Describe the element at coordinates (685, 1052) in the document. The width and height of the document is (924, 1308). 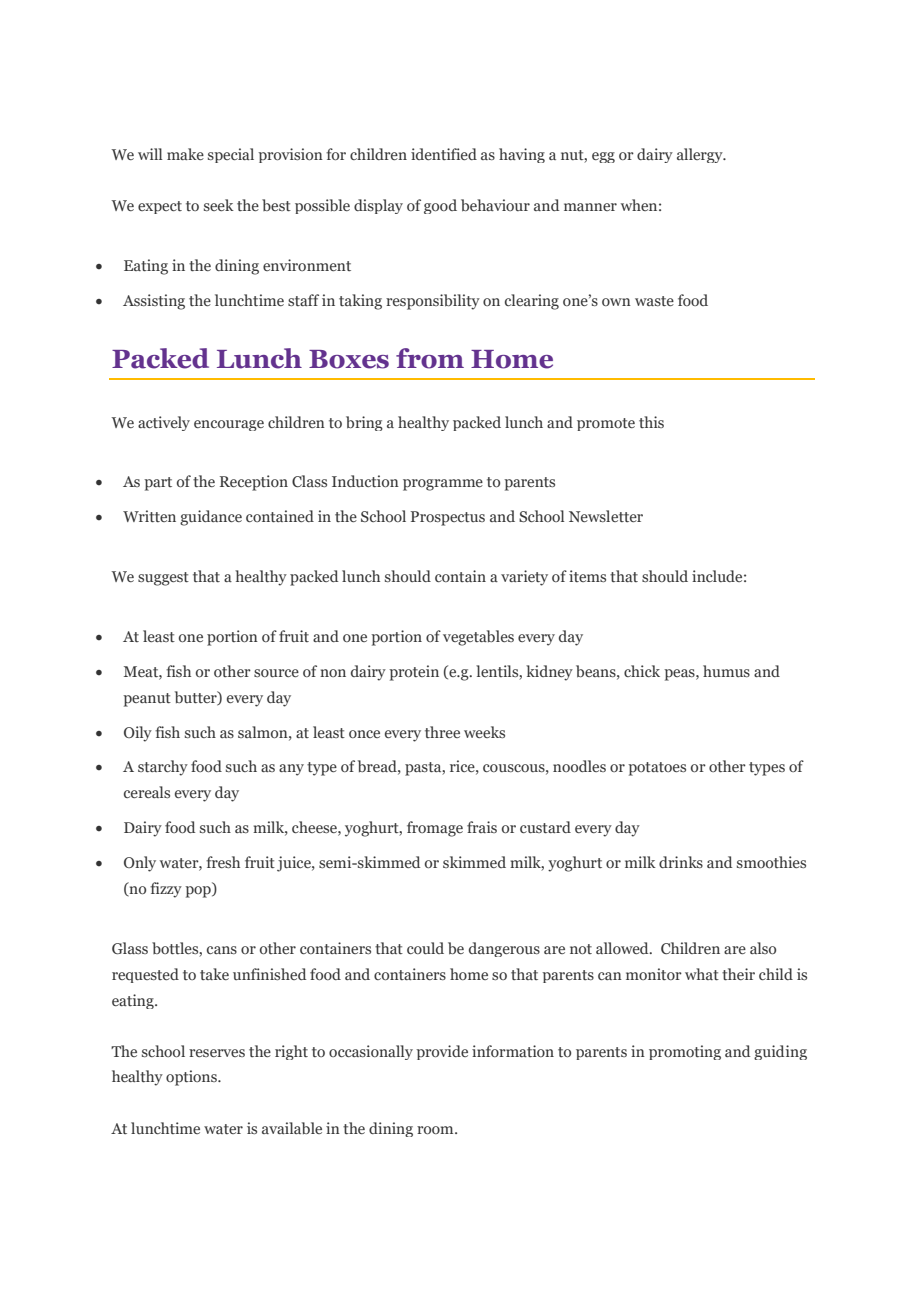
I see `promoting` at that location.
